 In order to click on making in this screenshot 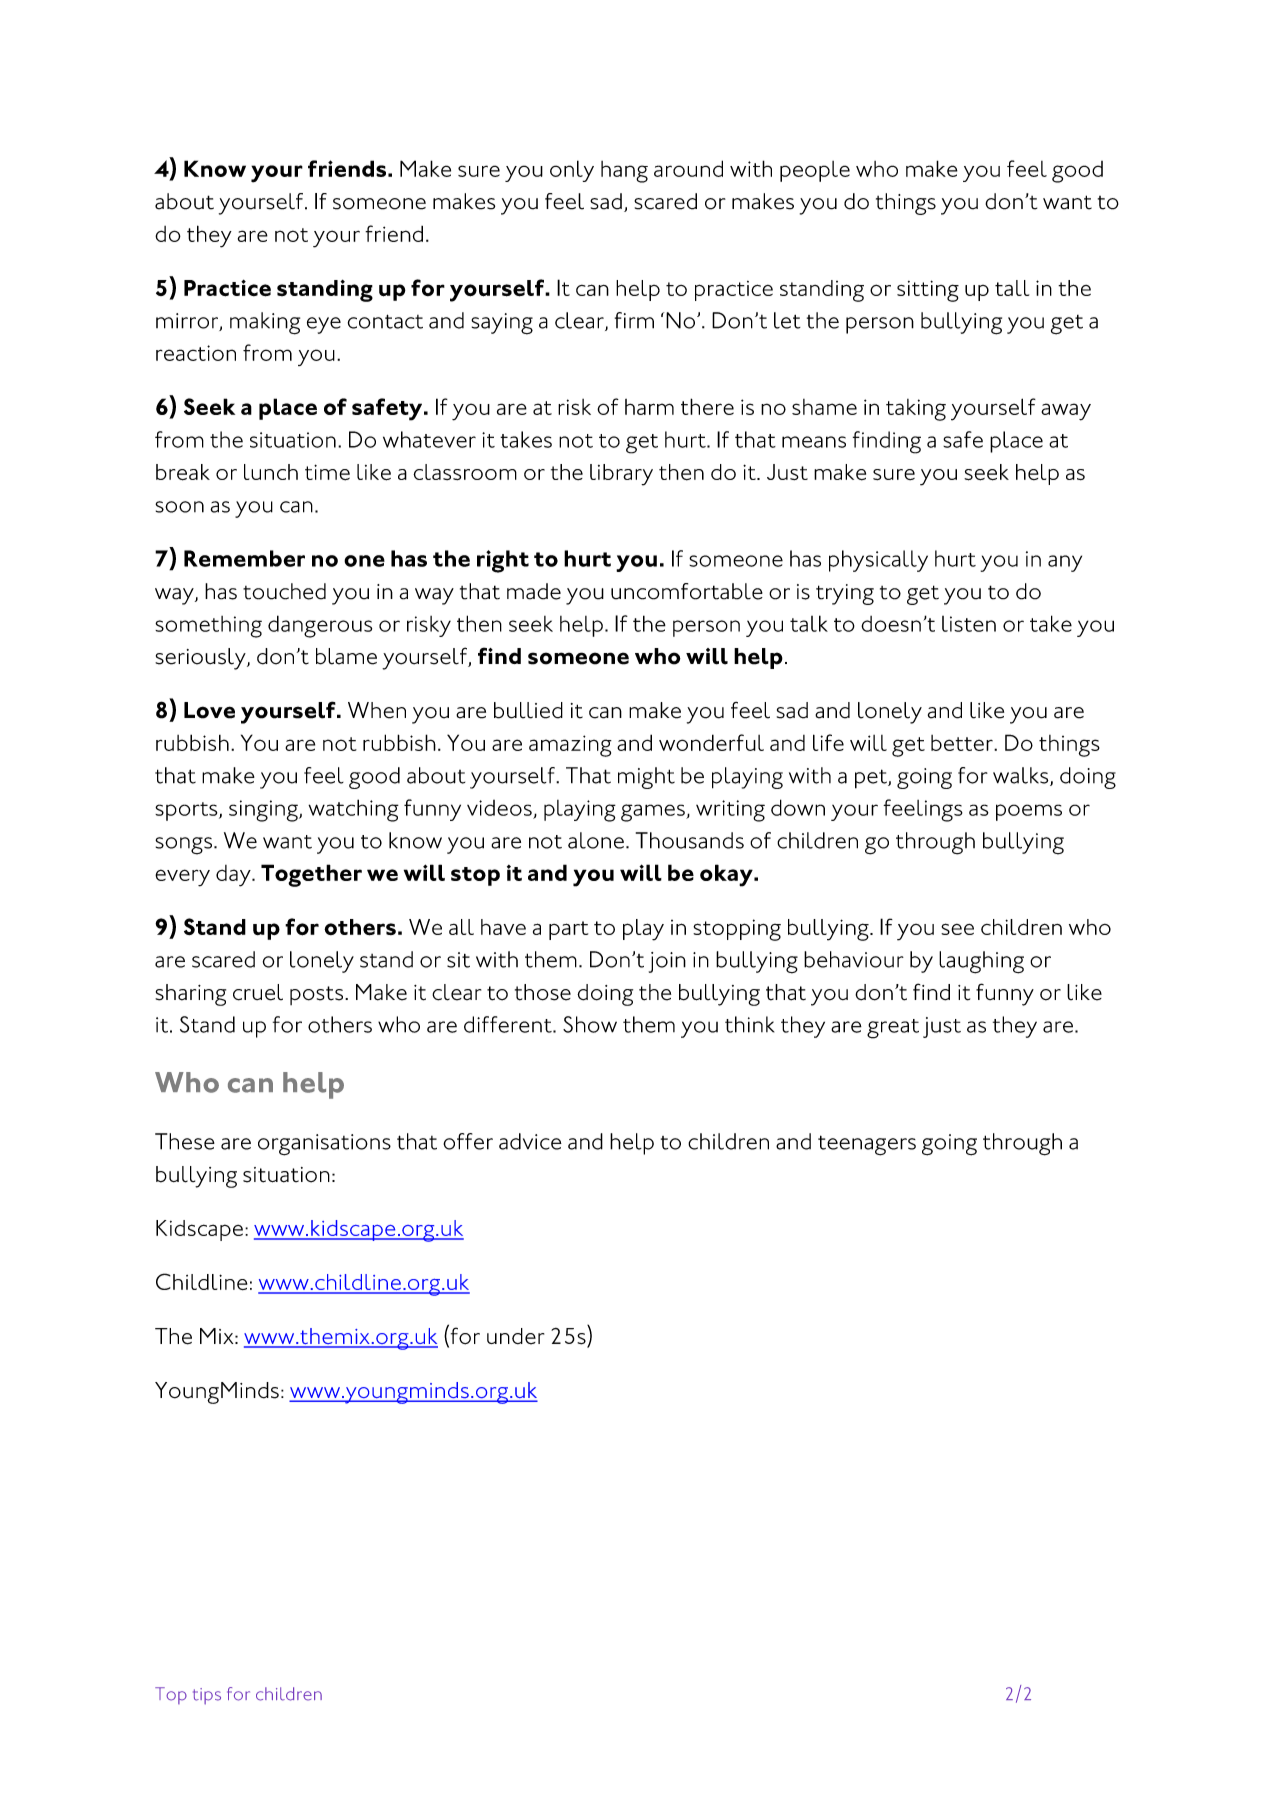, I will do `click(265, 323)`.
